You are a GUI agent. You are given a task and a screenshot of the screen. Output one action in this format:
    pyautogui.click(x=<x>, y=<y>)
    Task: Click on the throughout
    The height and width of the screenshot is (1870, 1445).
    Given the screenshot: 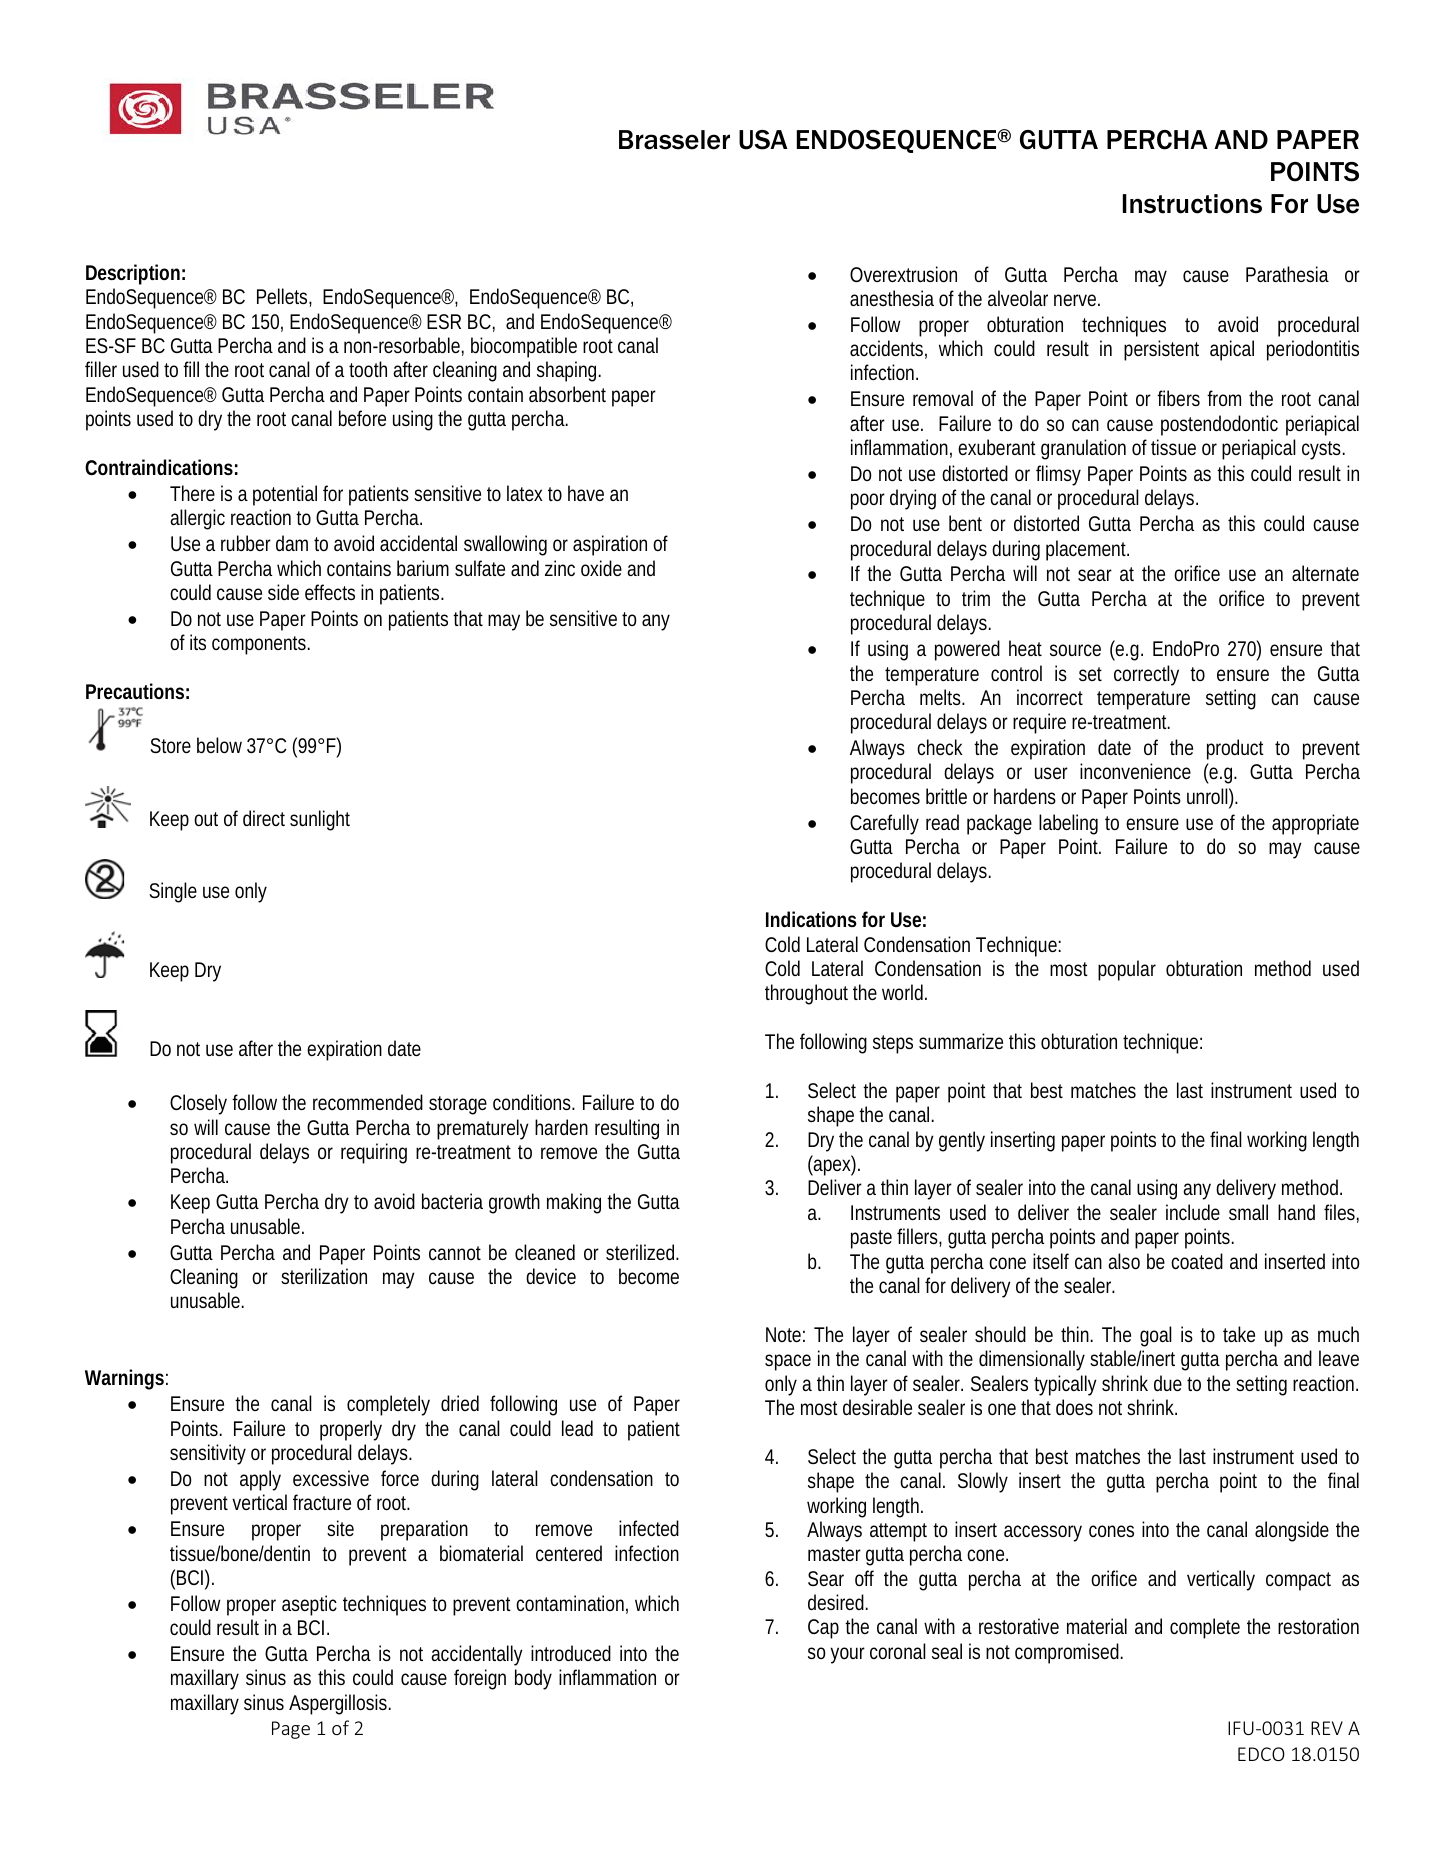 What is the action you would take?
    pyautogui.click(x=806, y=994)
